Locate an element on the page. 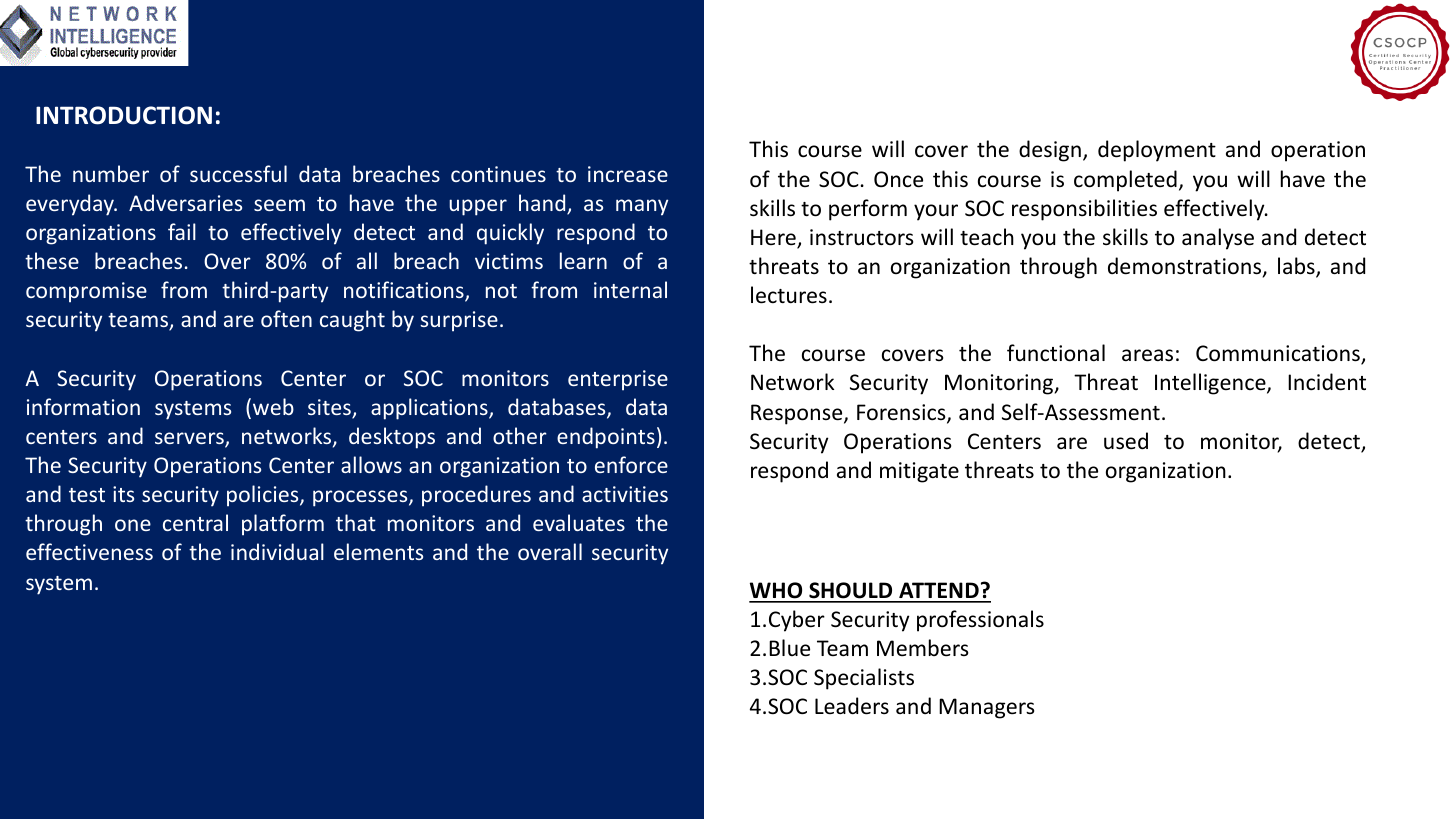 Image resolution: width=1456 pixels, height=819 pixels. Leaders is located at coordinates (852, 706).
